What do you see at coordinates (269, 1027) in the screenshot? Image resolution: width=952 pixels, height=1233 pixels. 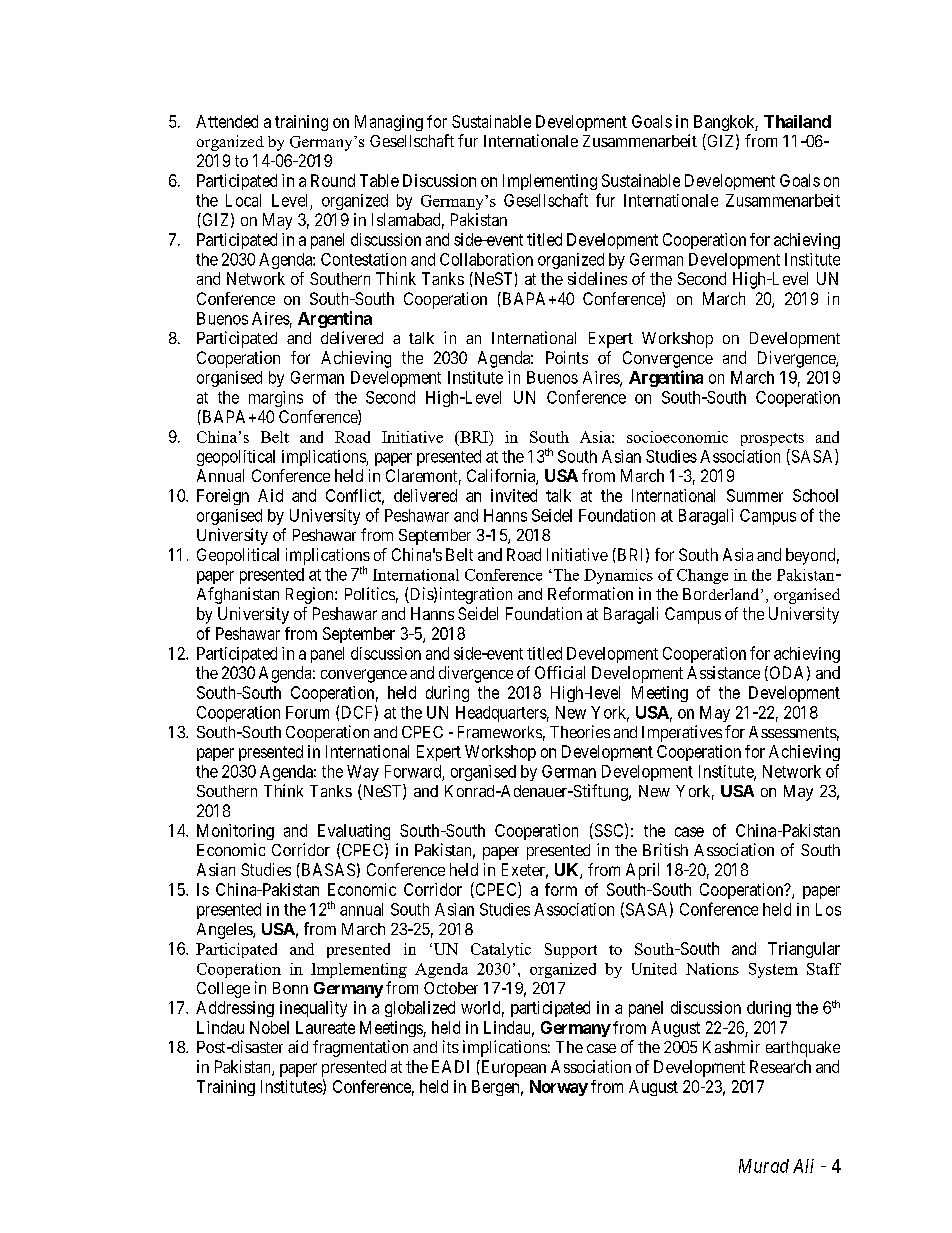 I see `Nobel` at bounding box center [269, 1027].
